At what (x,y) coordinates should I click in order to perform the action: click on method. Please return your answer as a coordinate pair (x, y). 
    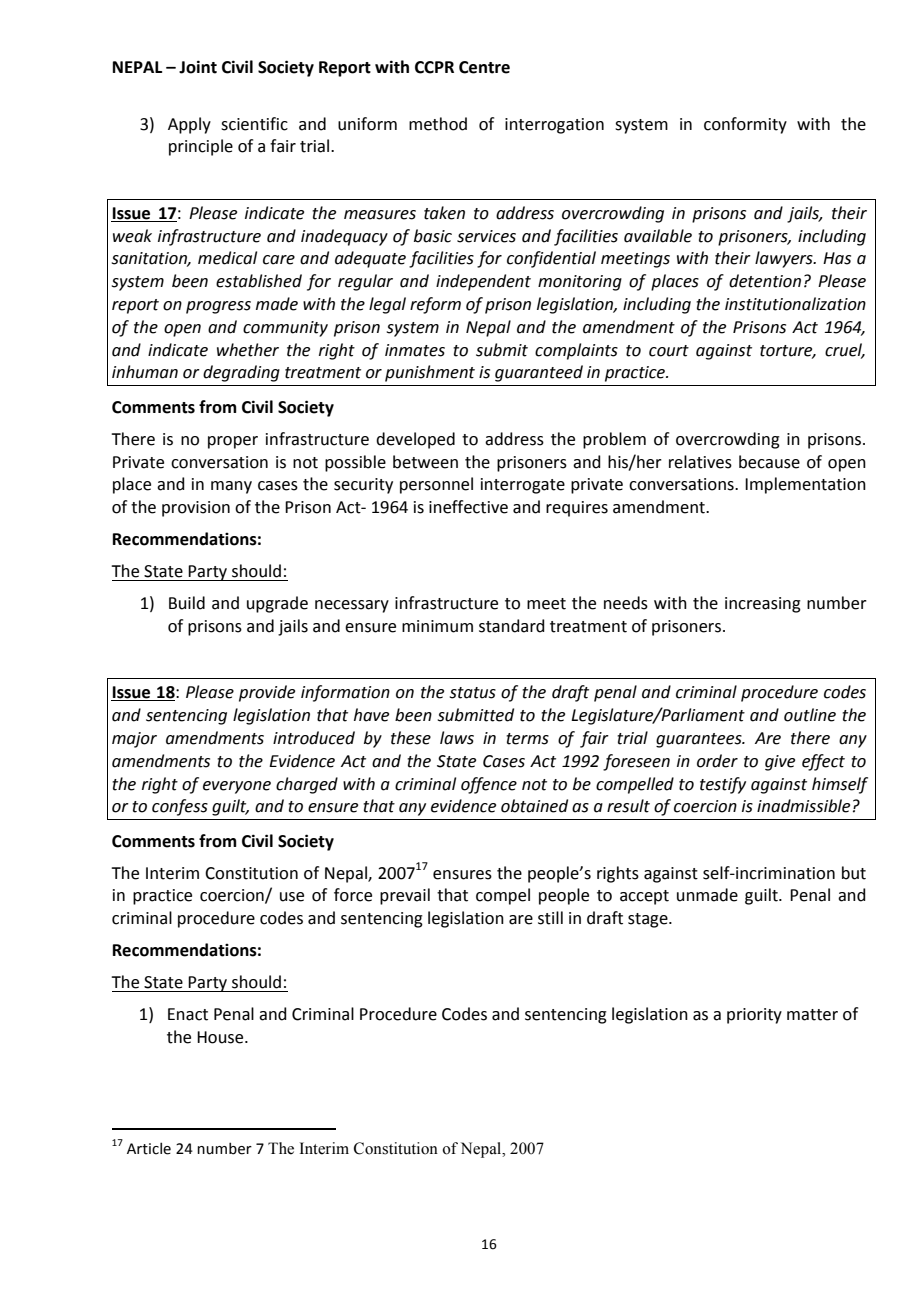
    Looking at the image, I should click on (438, 124).
